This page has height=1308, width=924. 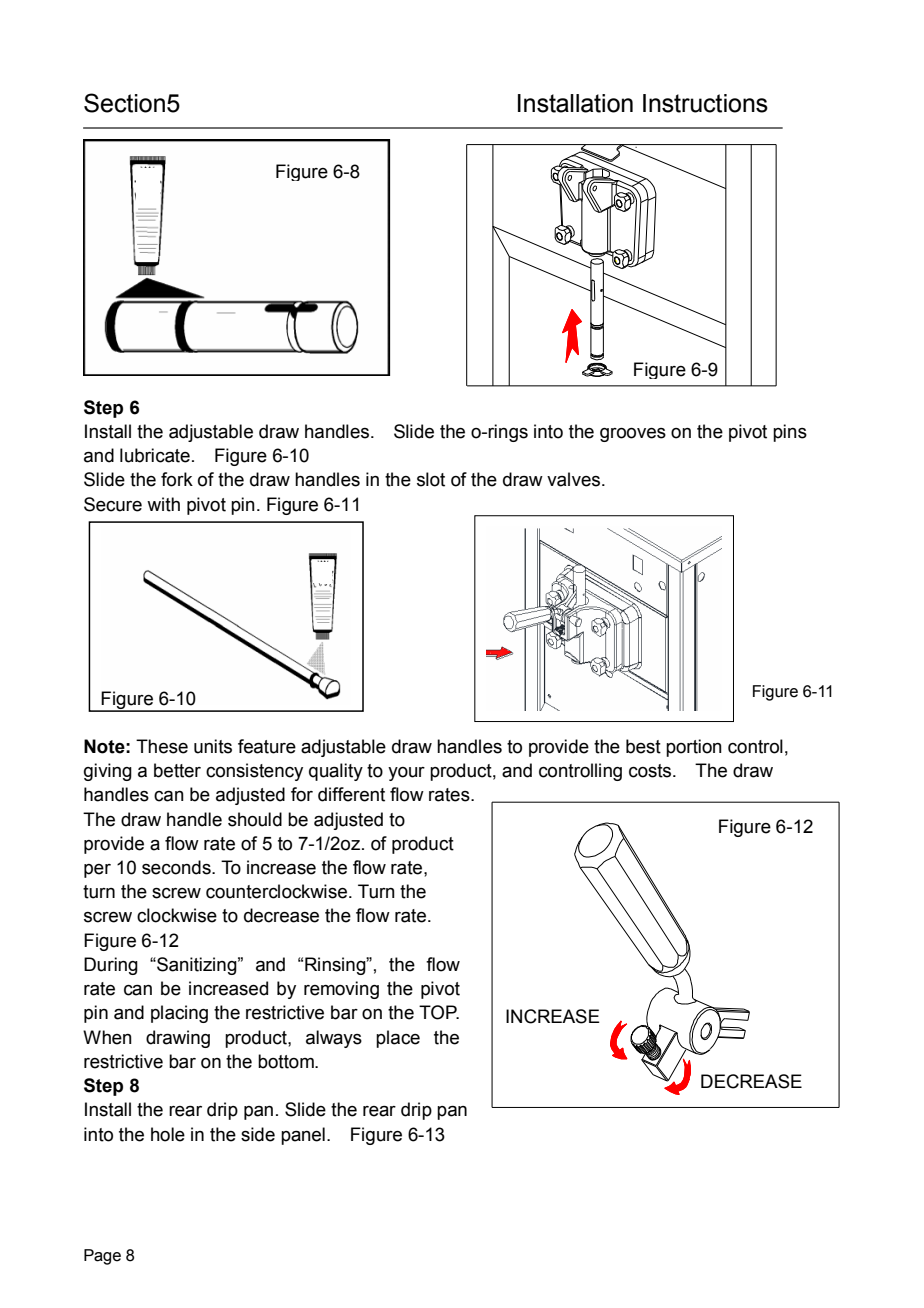 I want to click on panel, so click(x=303, y=1136).
